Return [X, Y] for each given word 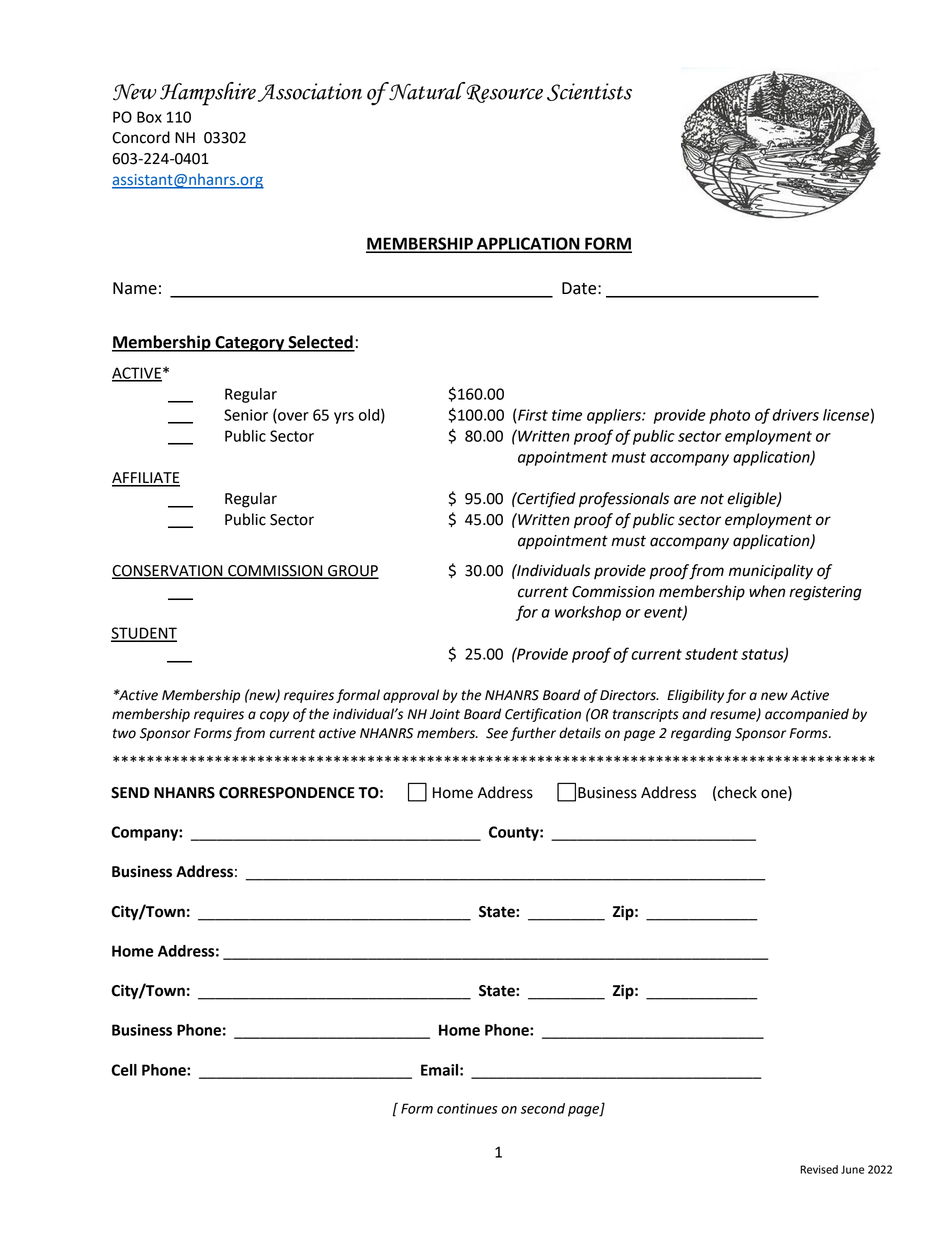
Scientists [589, 92]
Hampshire [208, 94]
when [767, 591]
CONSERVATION [168, 571]
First [532, 415]
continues [467, 1108]
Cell [124, 1070]
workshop [588, 613]
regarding [701, 734]
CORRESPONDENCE [287, 793]
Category [250, 344]
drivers [795, 415]
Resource [503, 92]
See [497, 733]
